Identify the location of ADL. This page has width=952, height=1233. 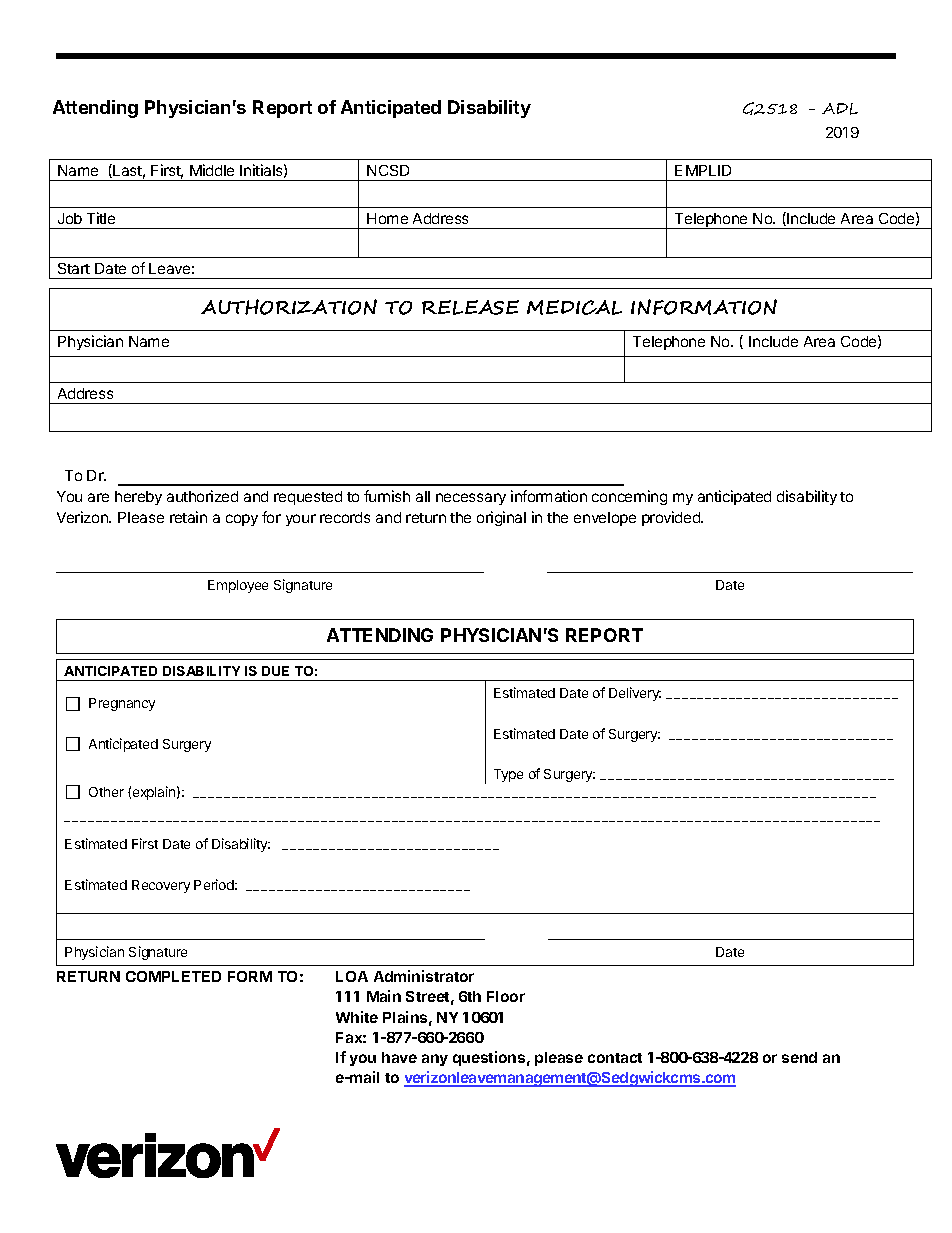
(840, 109).
